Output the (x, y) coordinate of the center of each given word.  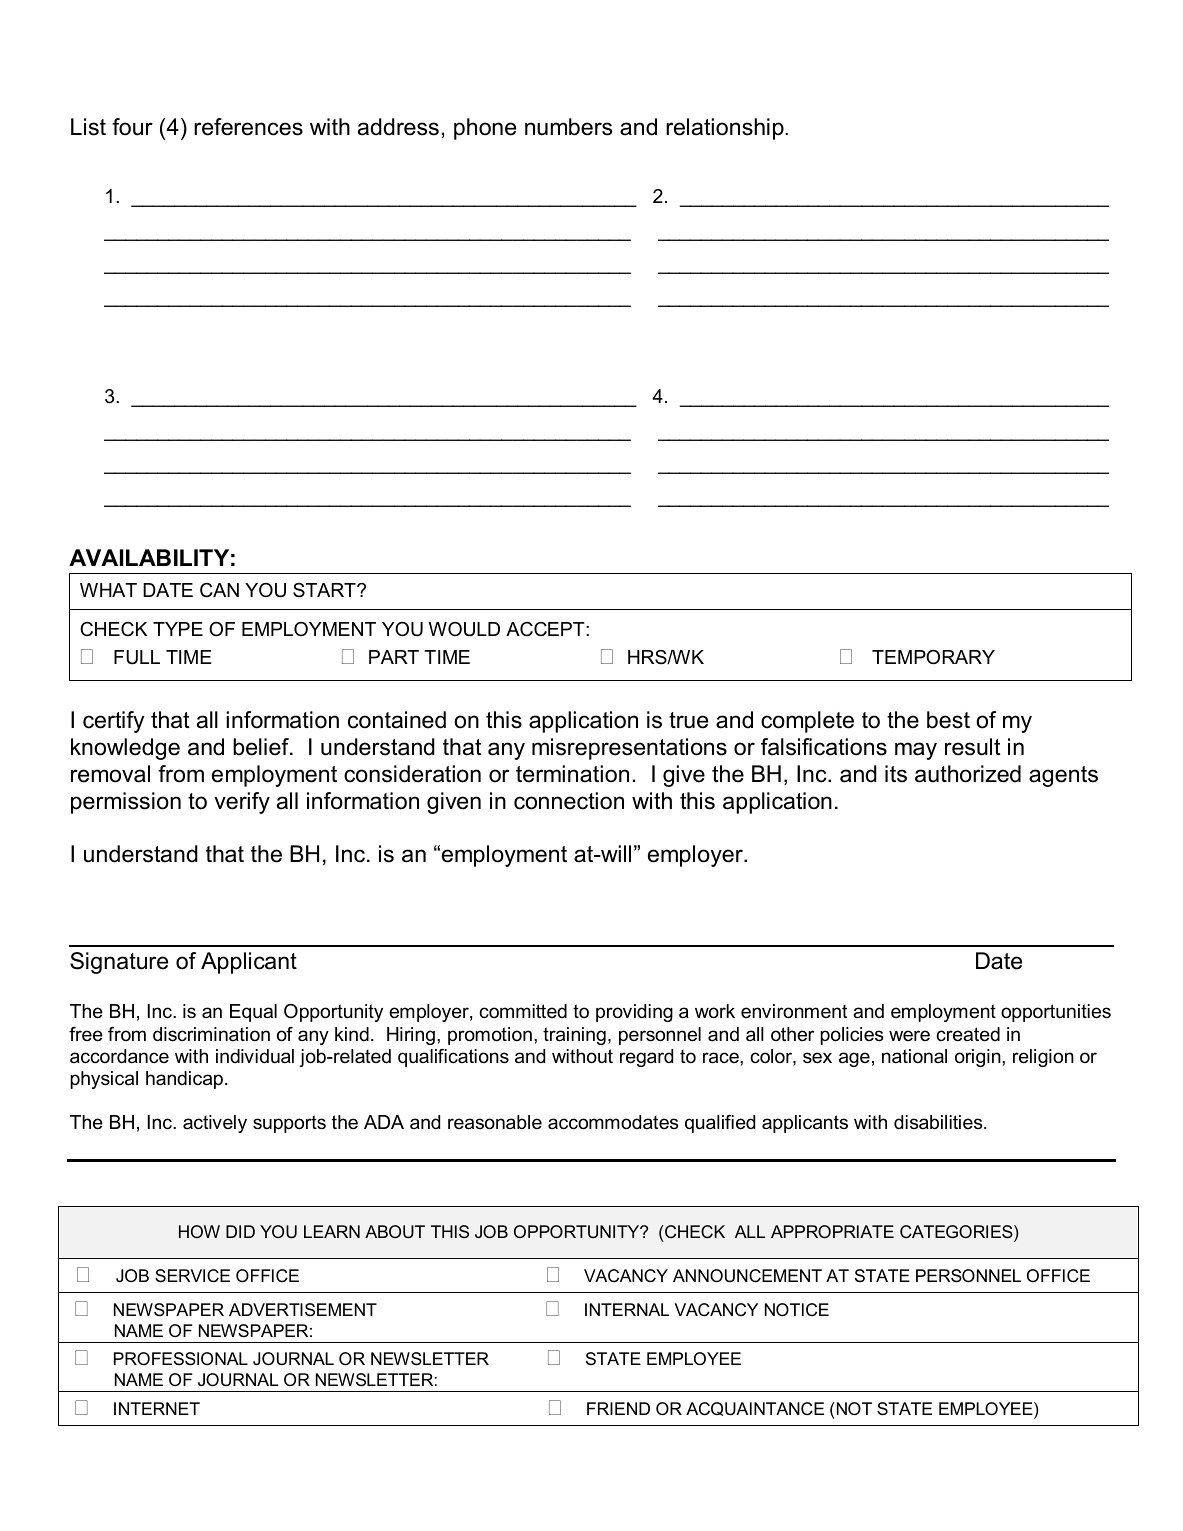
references (248, 127)
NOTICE (797, 1309)
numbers (568, 127)
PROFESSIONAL (181, 1359)
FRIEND (618, 1408)
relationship (726, 129)
